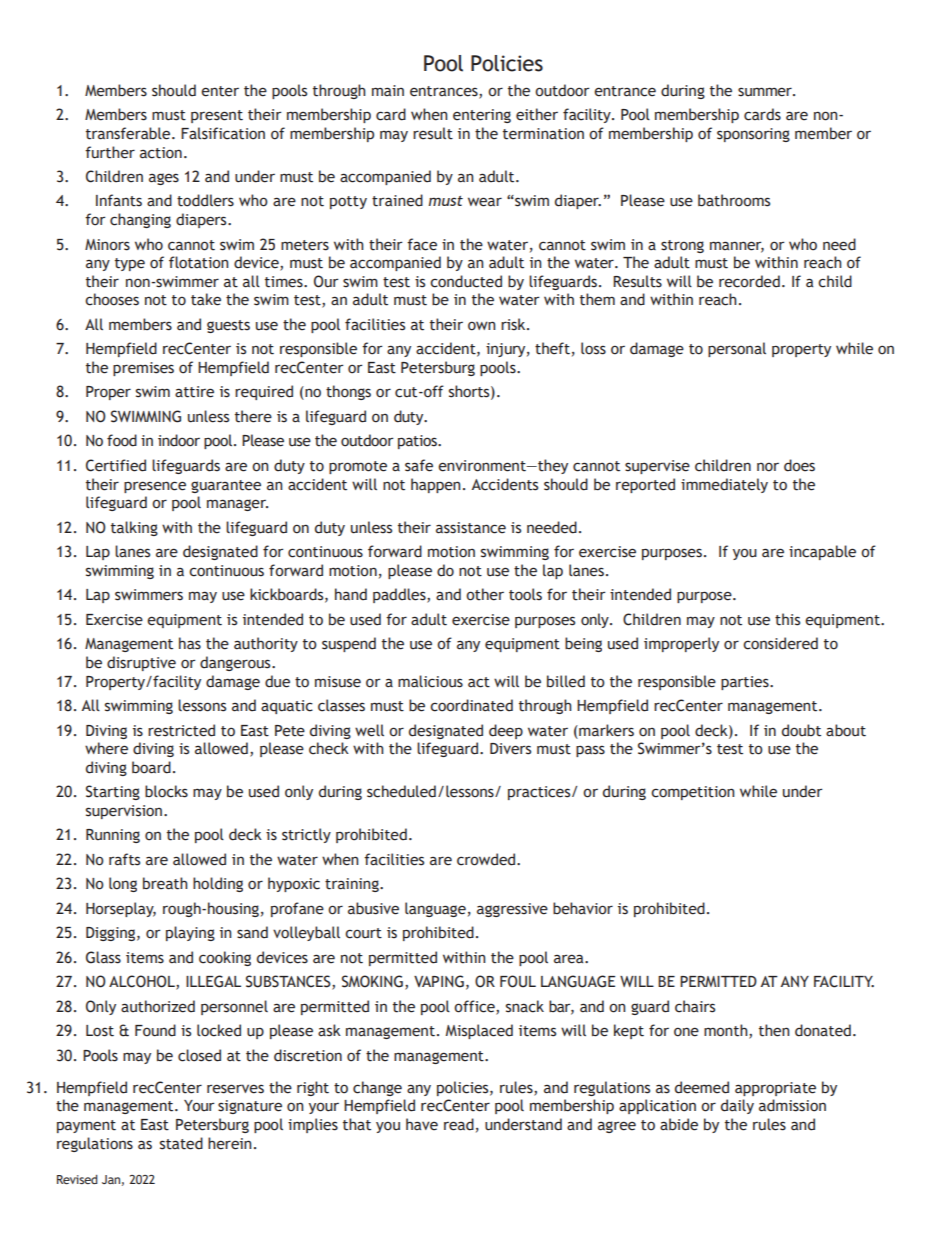 The width and height of the screenshot is (952, 1233). Describe the element at coordinates (487, 859) in the screenshot. I see `crowded` at that location.
